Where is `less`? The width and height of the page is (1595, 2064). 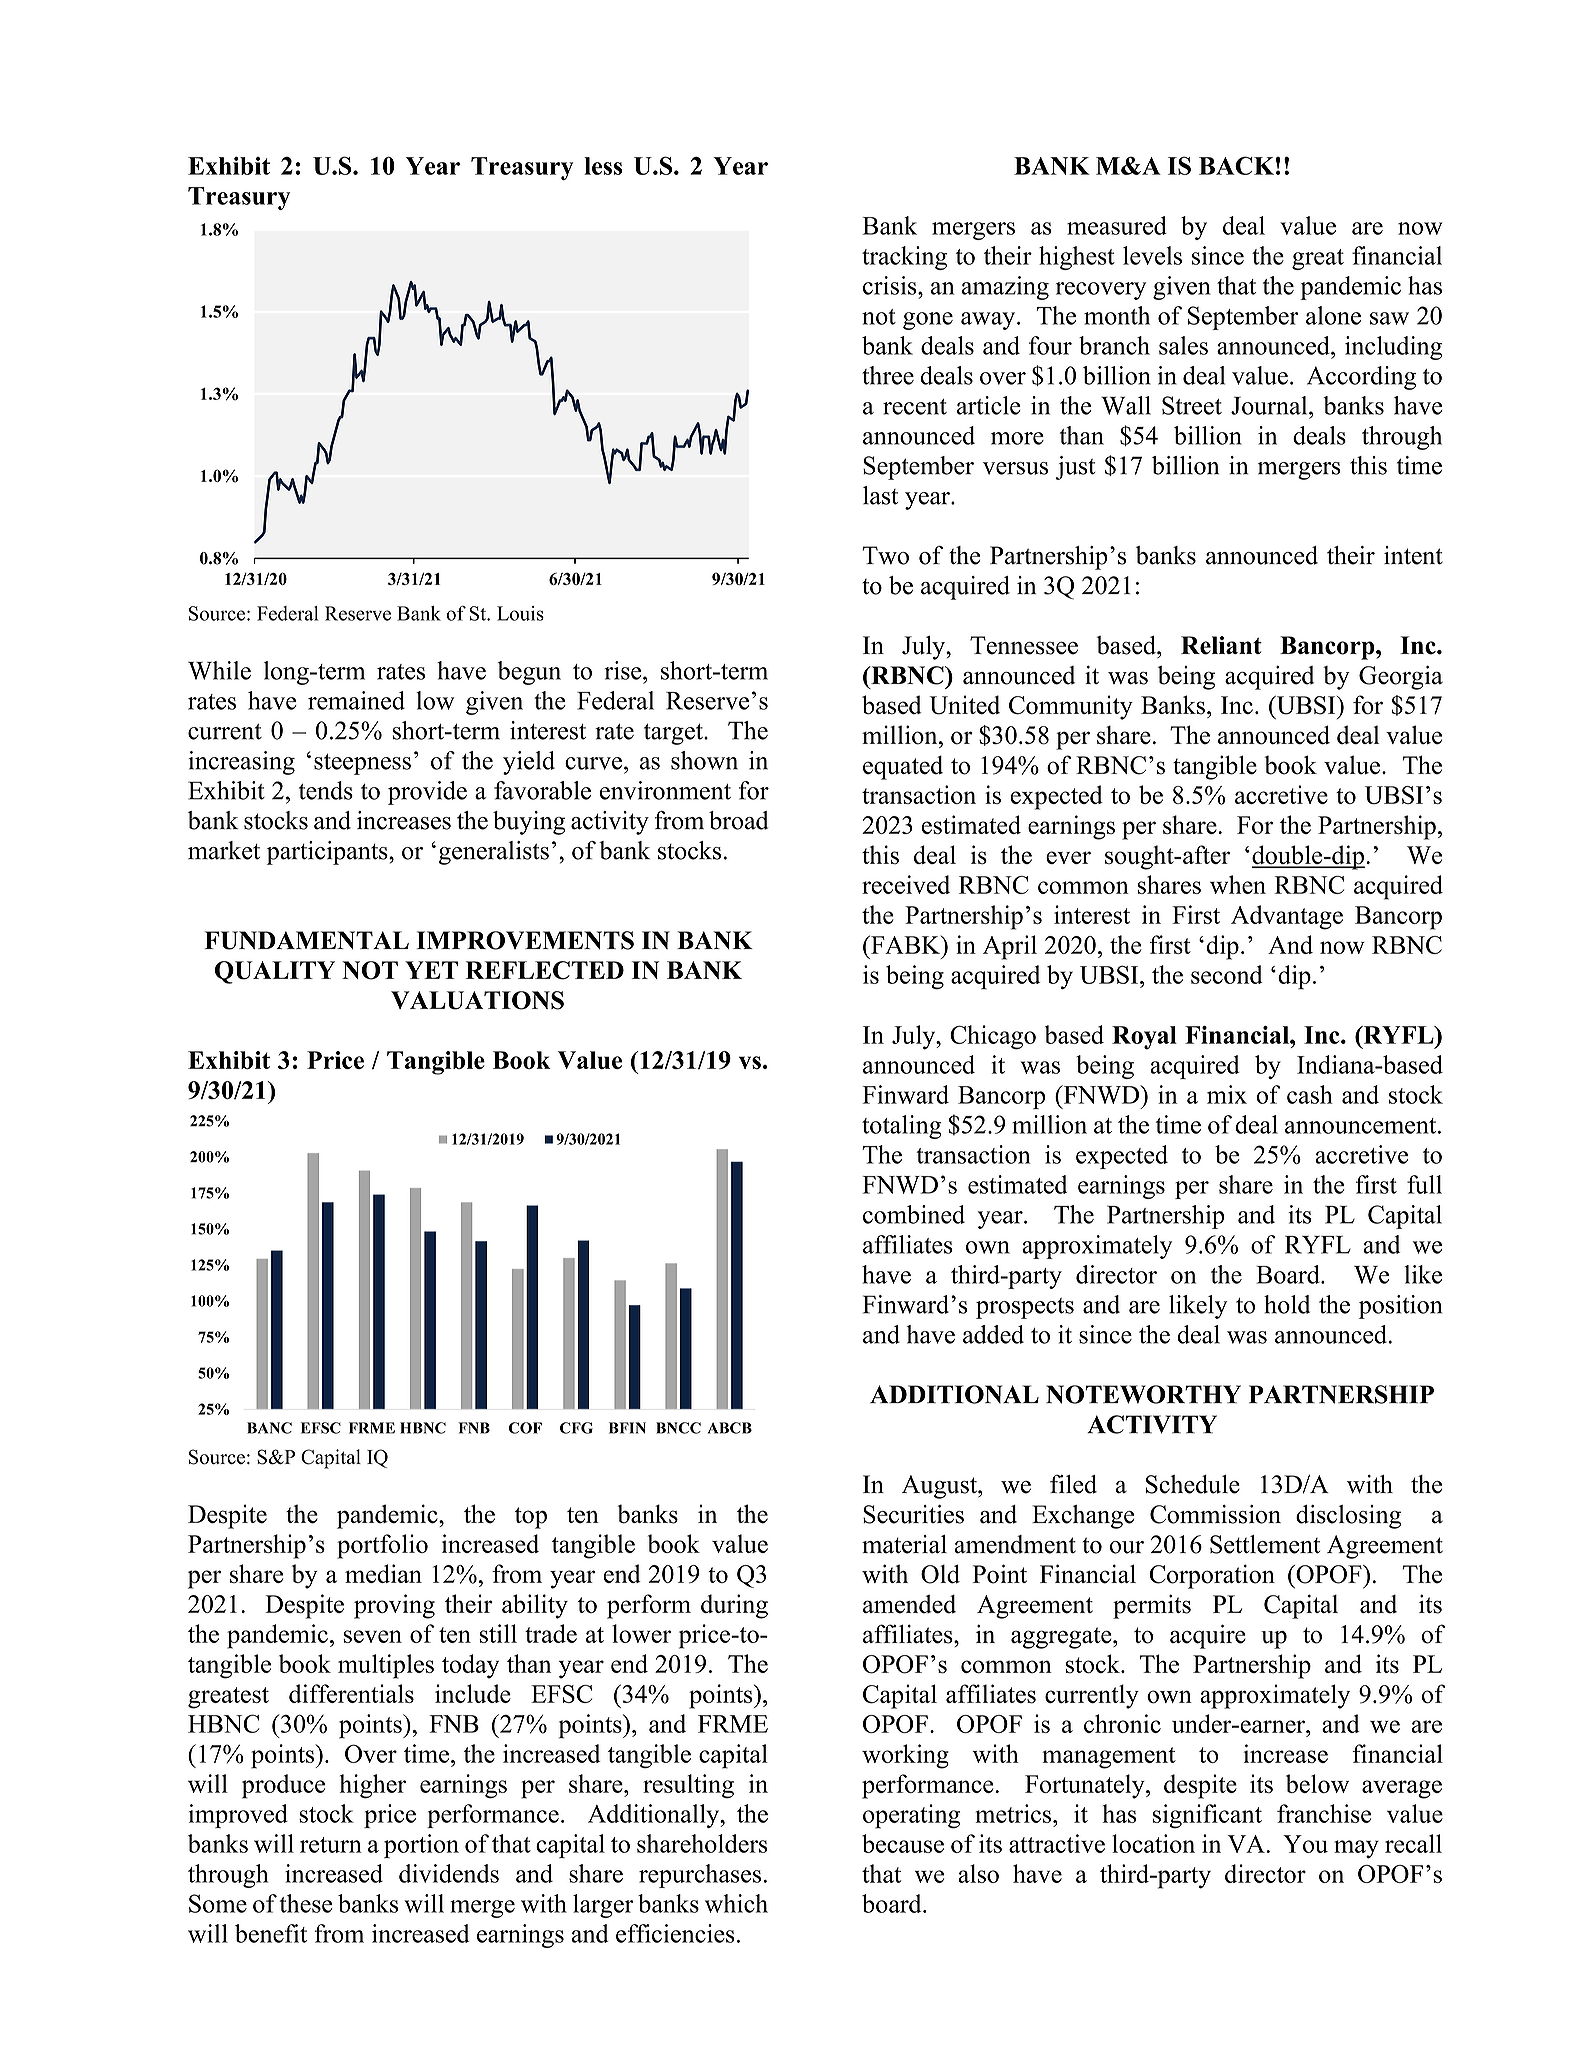
less is located at coordinates (603, 166).
